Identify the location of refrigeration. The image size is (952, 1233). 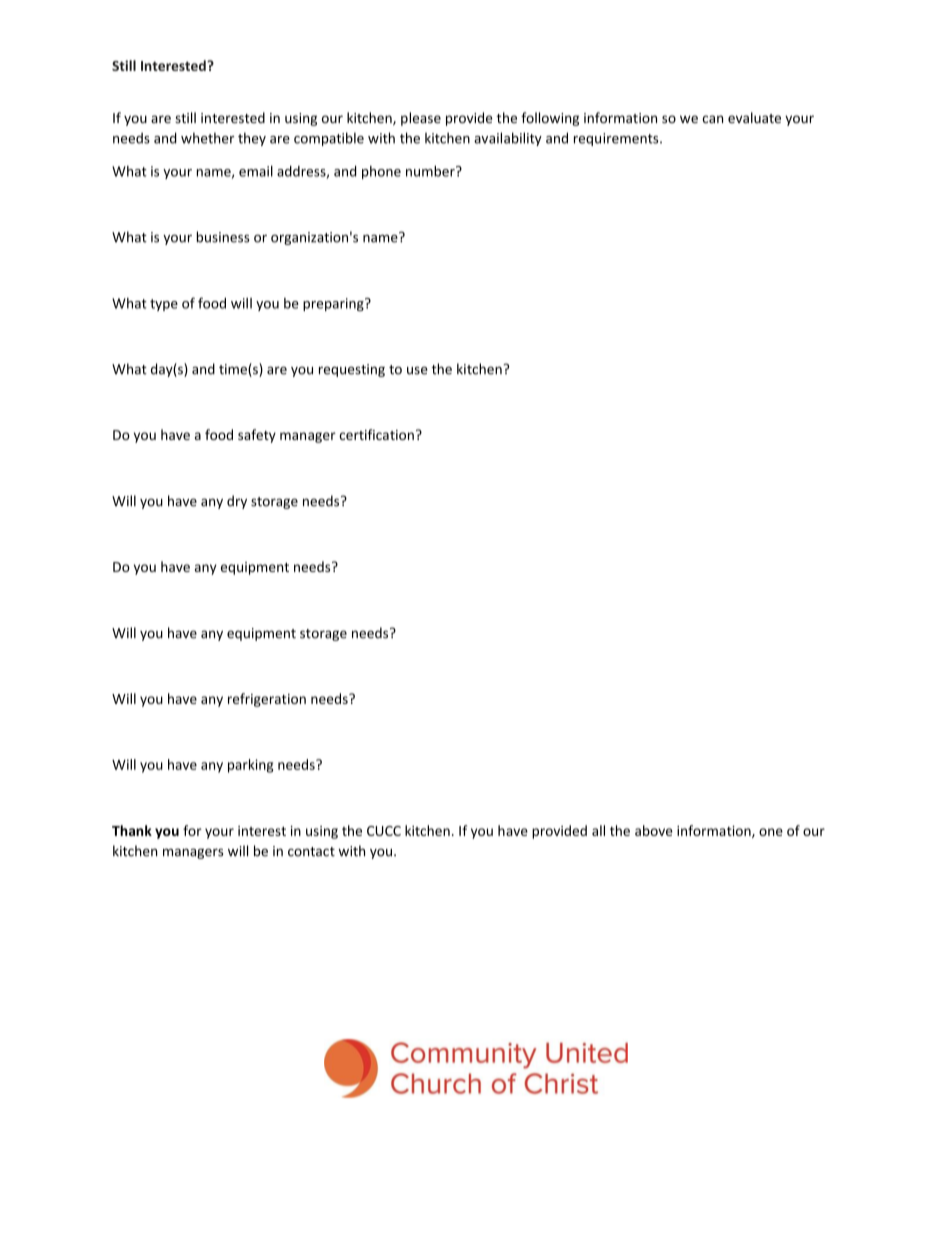
(267, 700).
